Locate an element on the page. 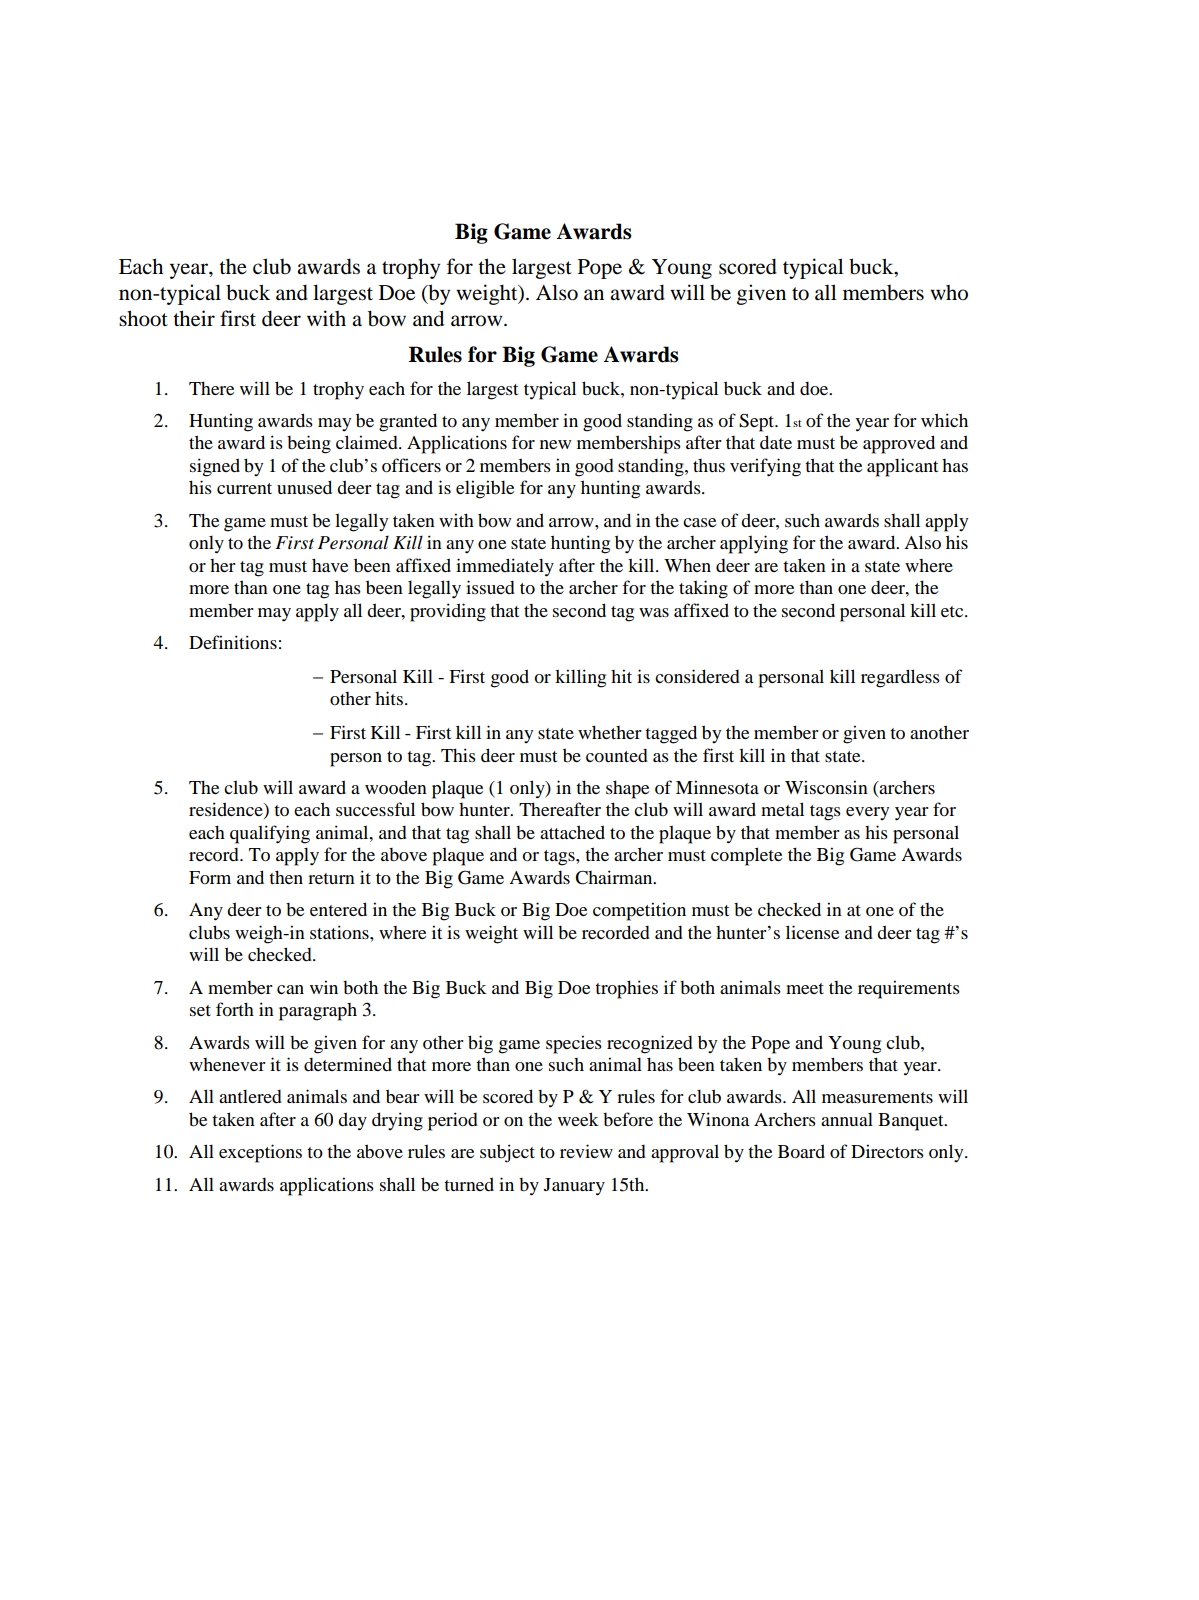 This page has width=1199, height=1600. Directors is located at coordinates (887, 1151).
